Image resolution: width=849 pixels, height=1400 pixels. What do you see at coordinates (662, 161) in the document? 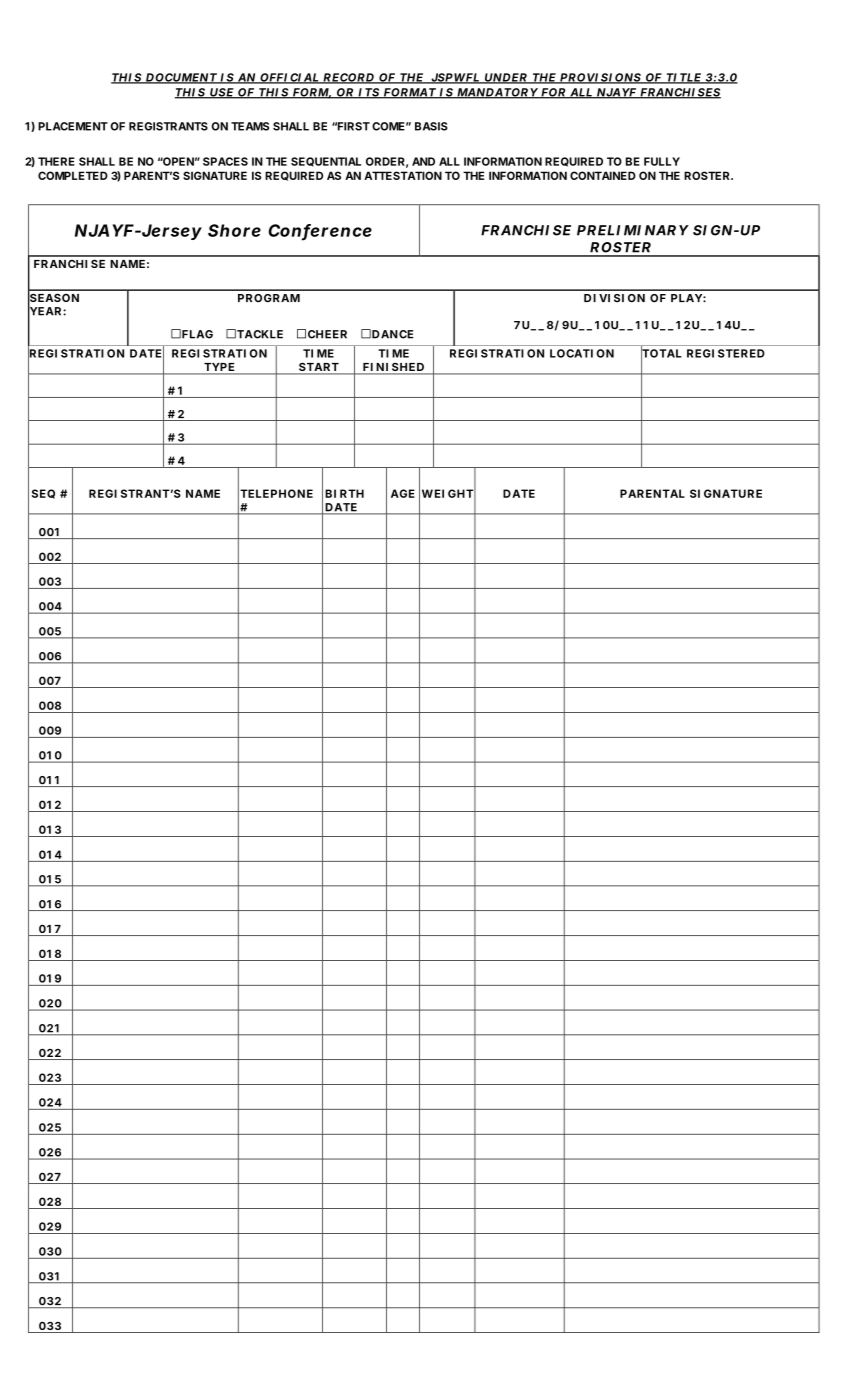
I see `FULLY` at bounding box center [662, 161].
